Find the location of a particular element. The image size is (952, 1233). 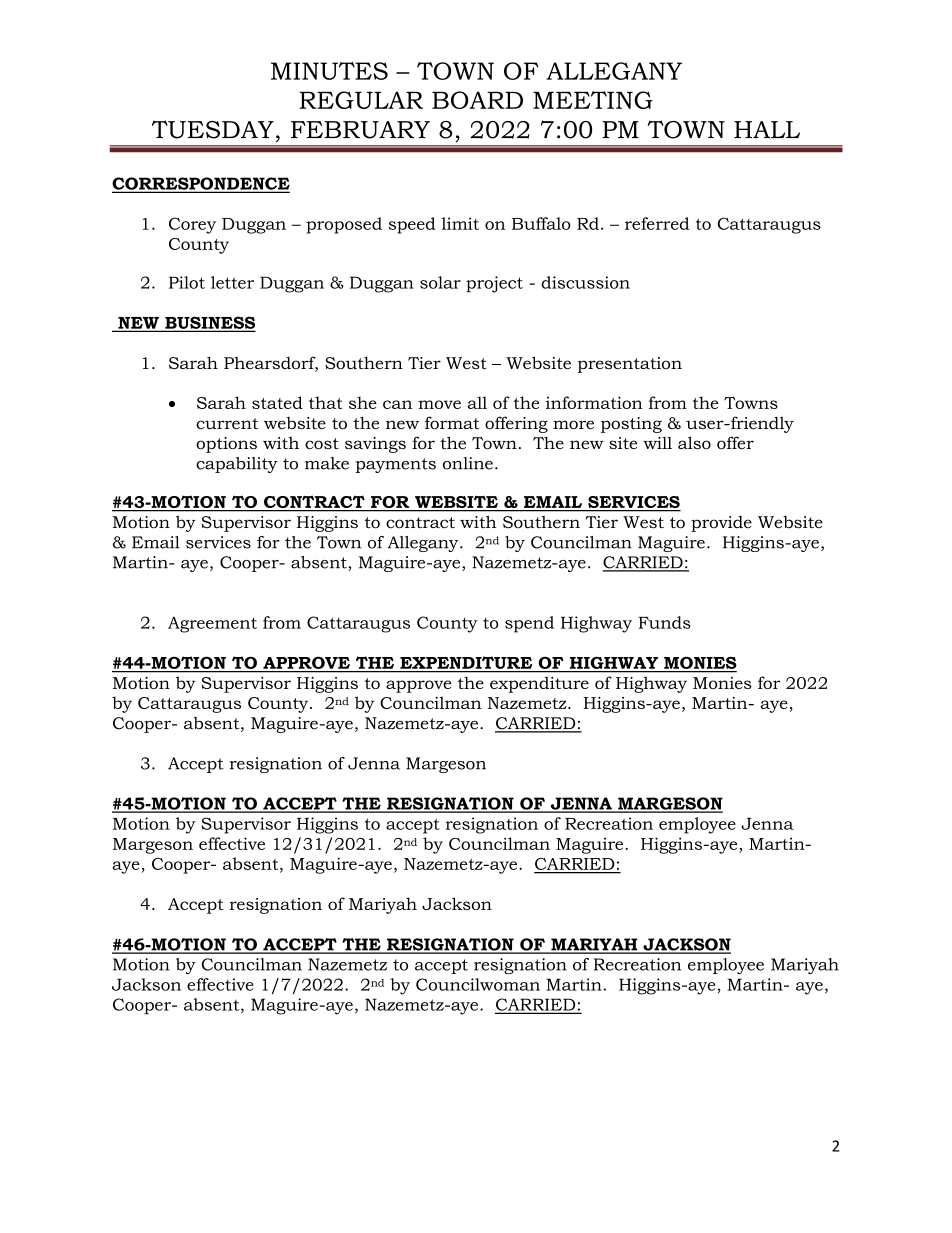

referred is located at coordinates (657, 223).
